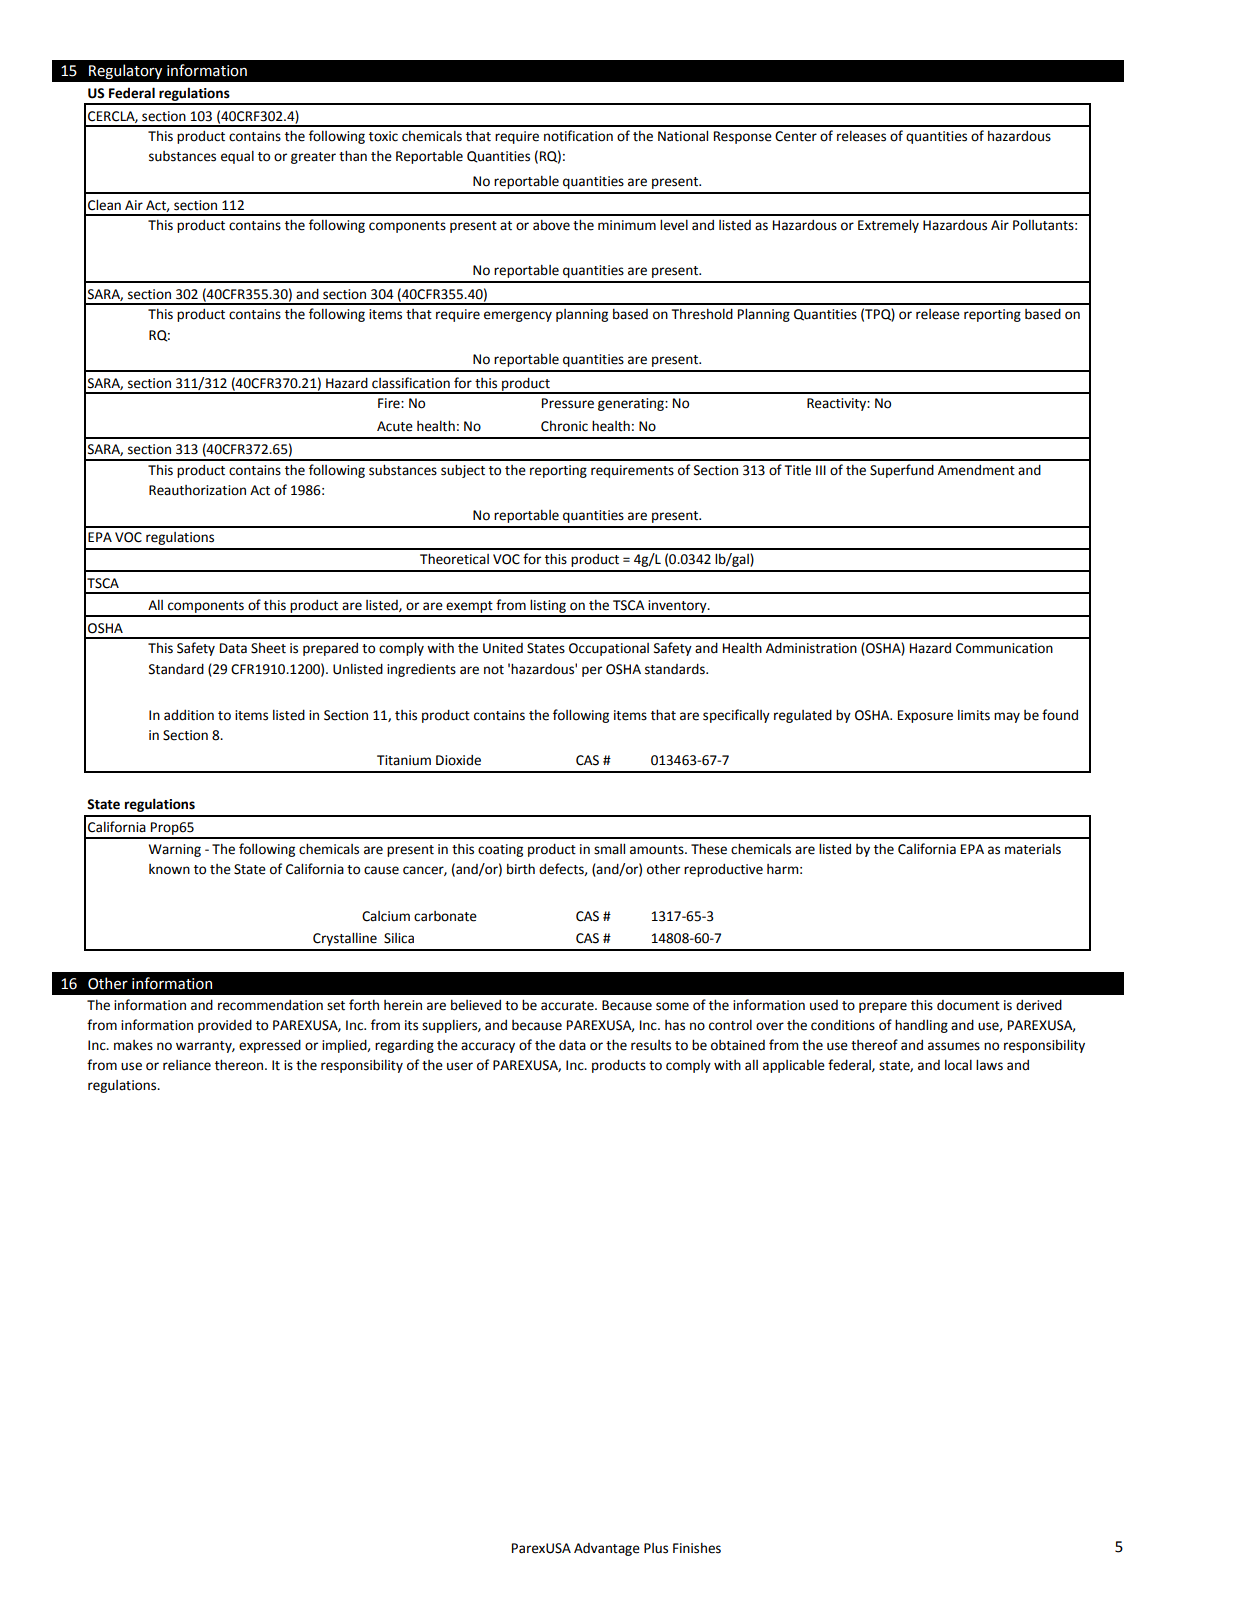 Image resolution: width=1234 pixels, height=1597 pixels. Describe the element at coordinates (607, 1549) in the page. I see `Advantage` at that location.
